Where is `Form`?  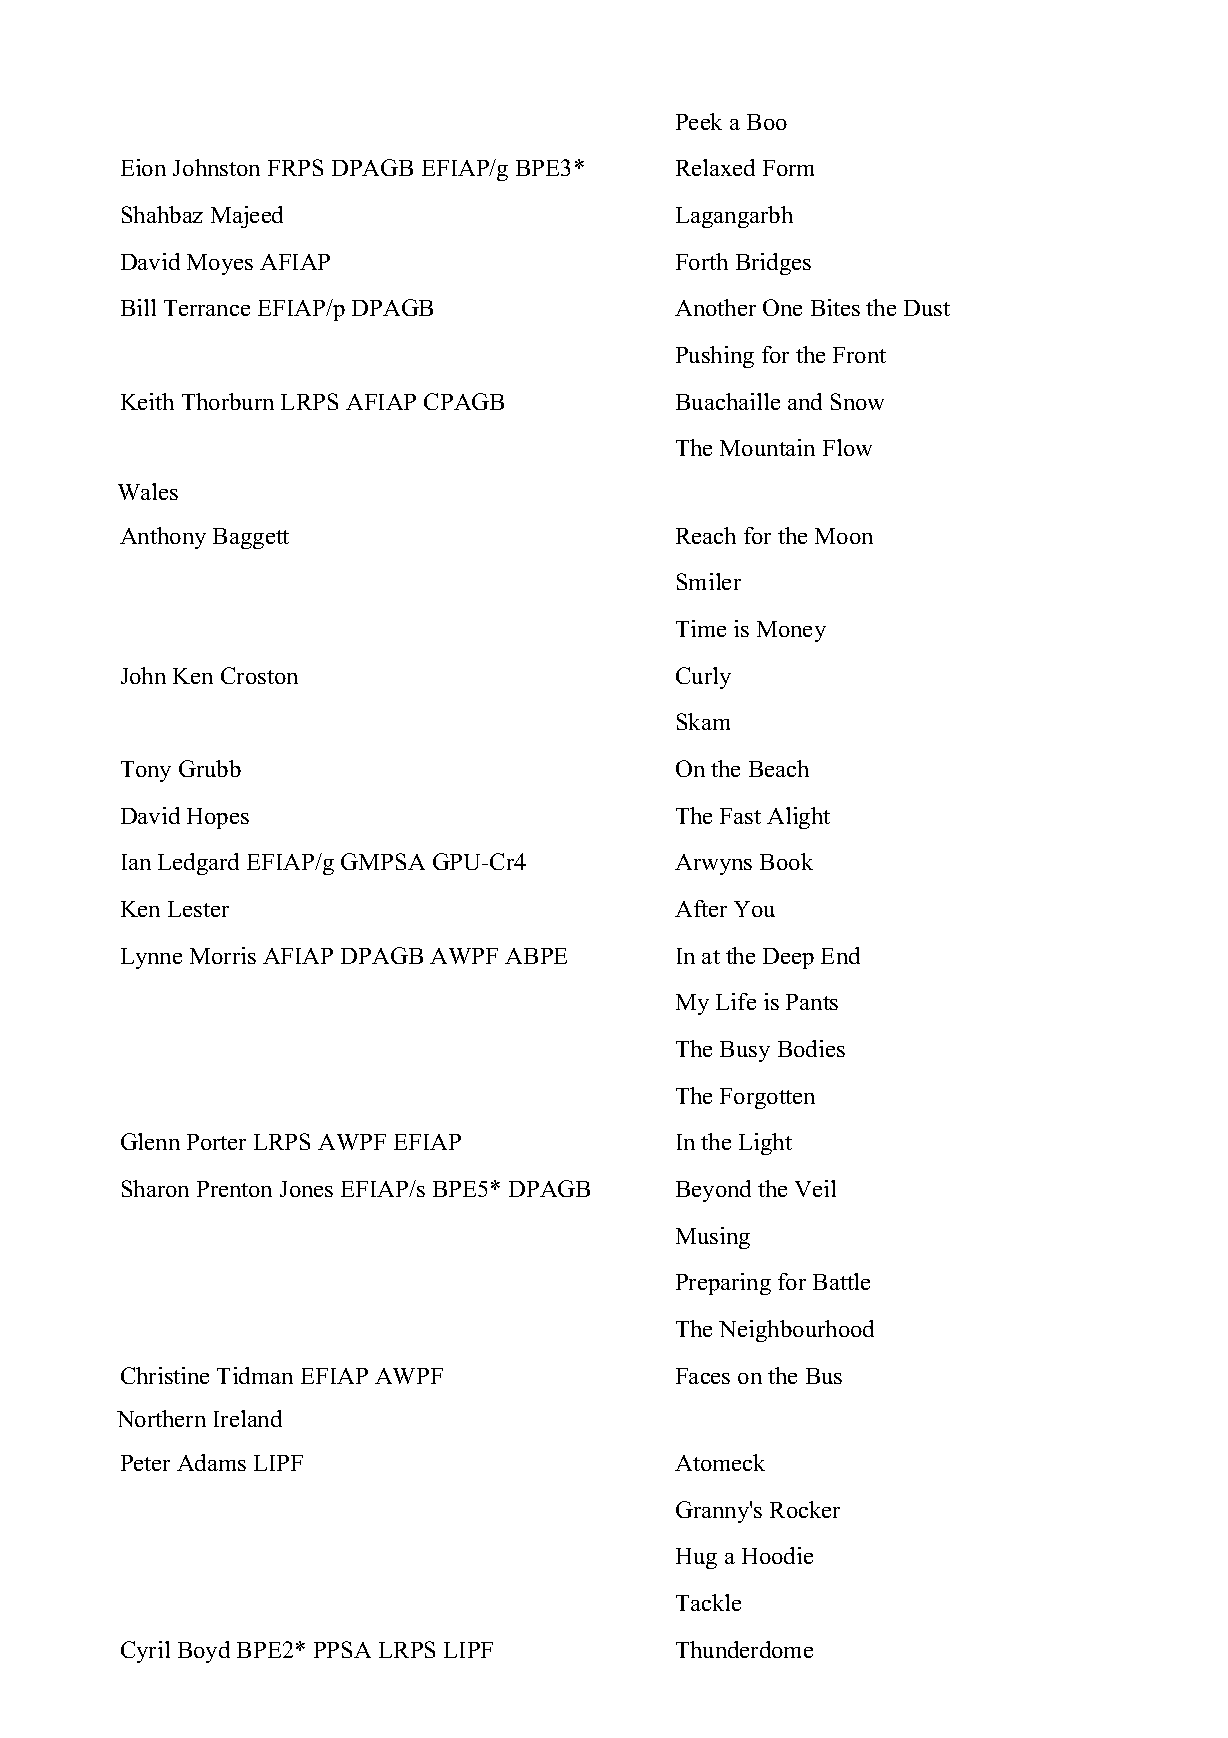
Form is located at coordinates (788, 168).
